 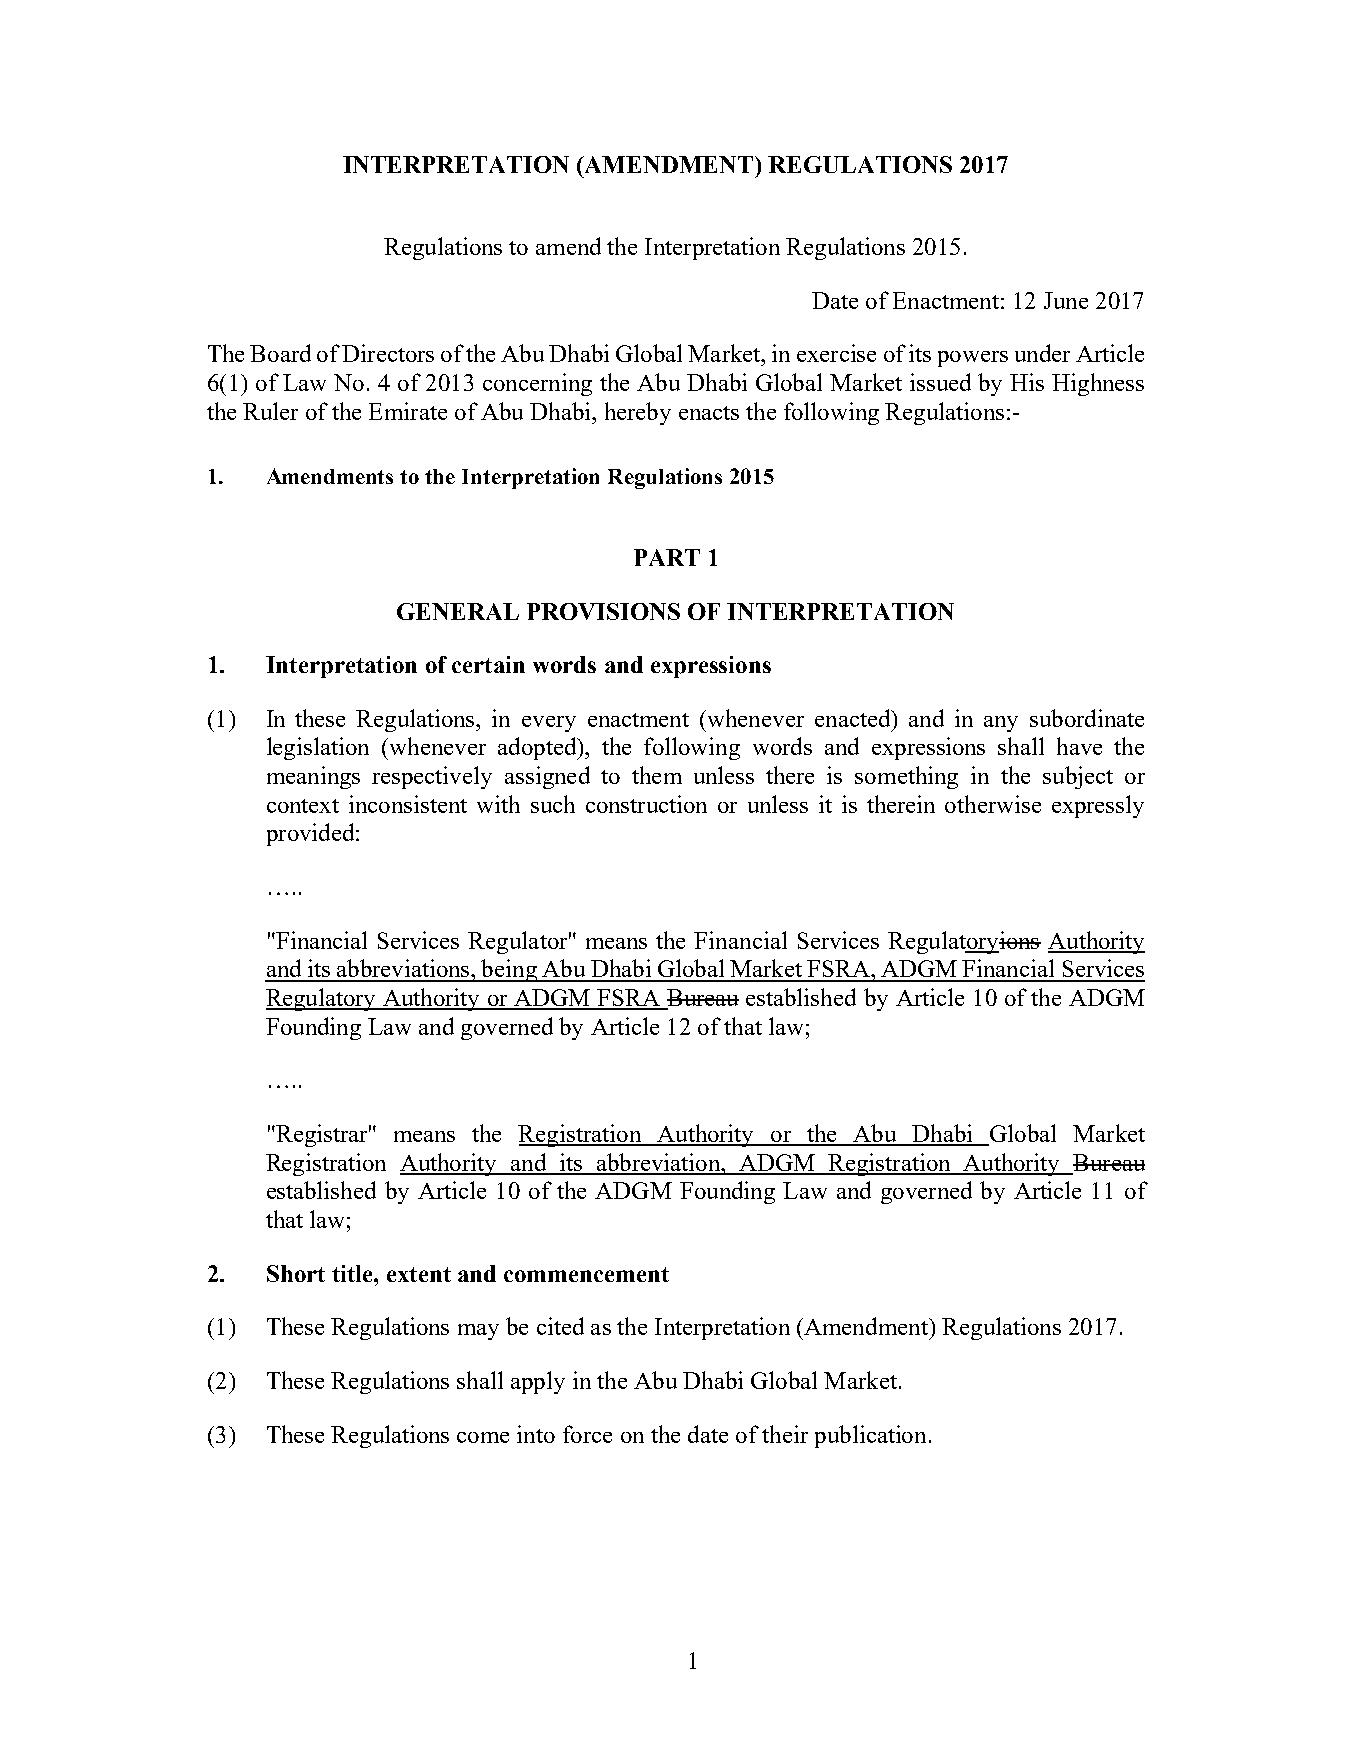 I want to click on Directors, so click(x=388, y=353).
